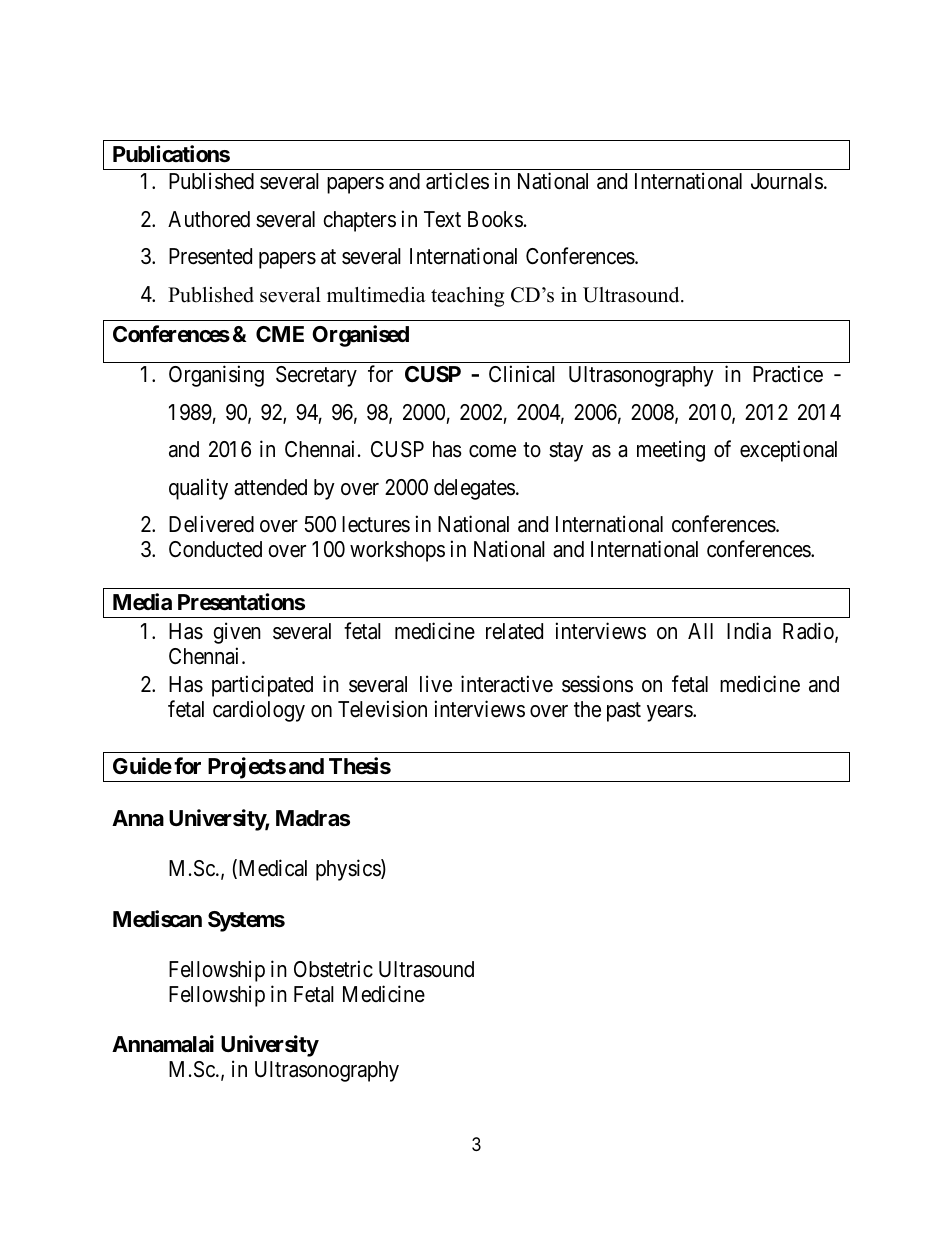 The width and height of the page is (952, 1233). What do you see at coordinates (270, 487) in the page?
I see `attended` at bounding box center [270, 487].
